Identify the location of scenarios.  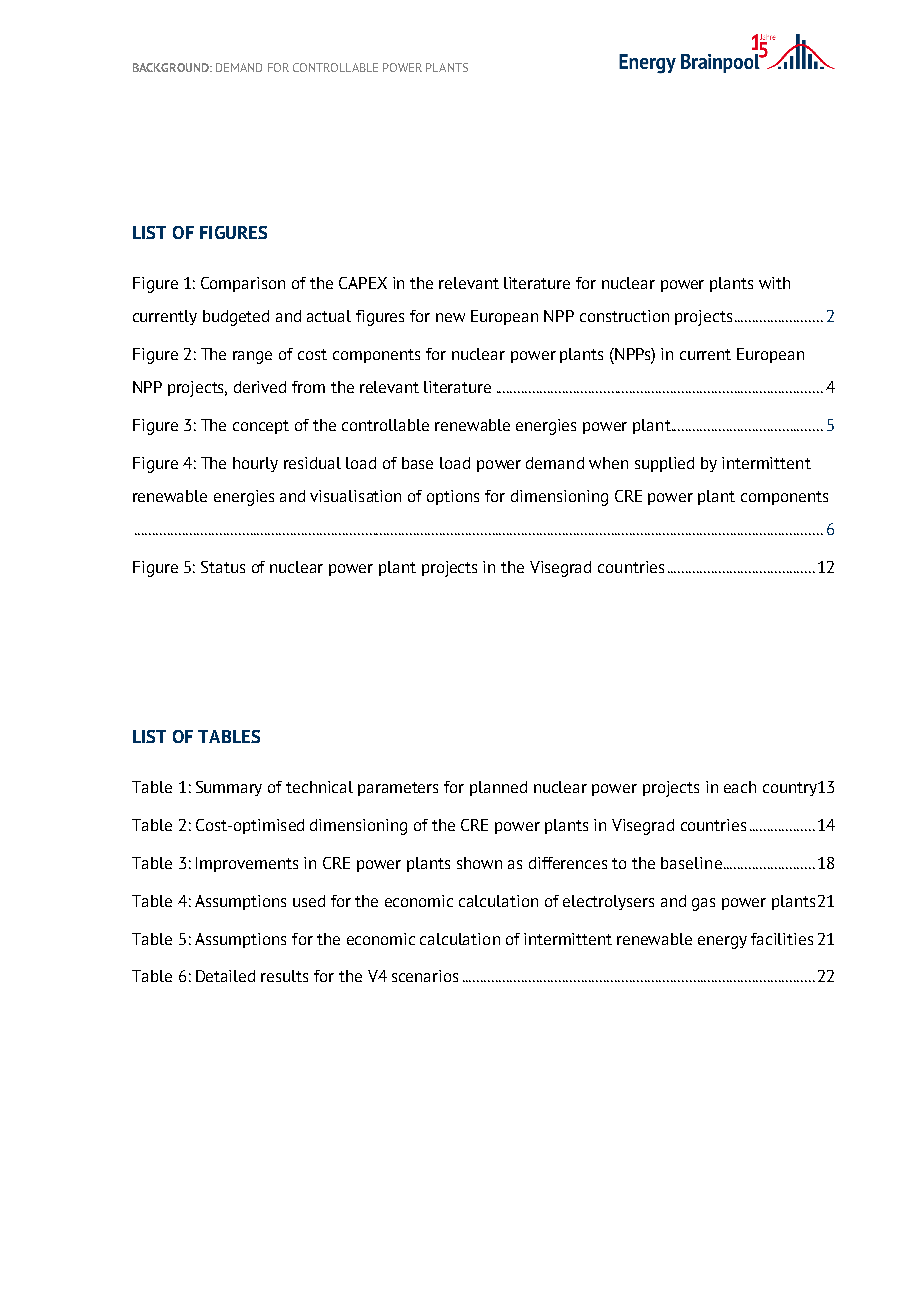
(425, 976).
